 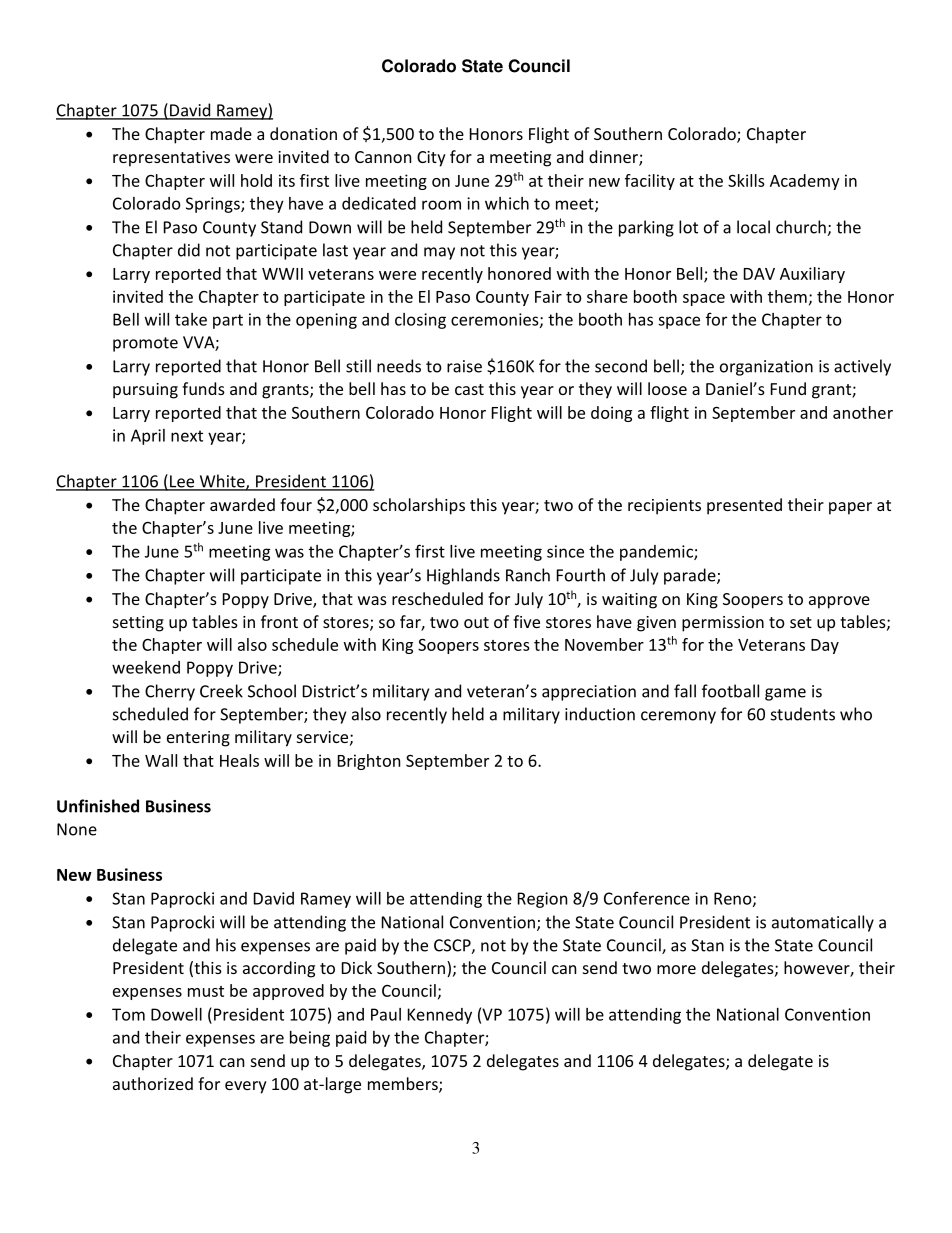 What do you see at coordinates (676, 969) in the document?
I see `more` at bounding box center [676, 969].
